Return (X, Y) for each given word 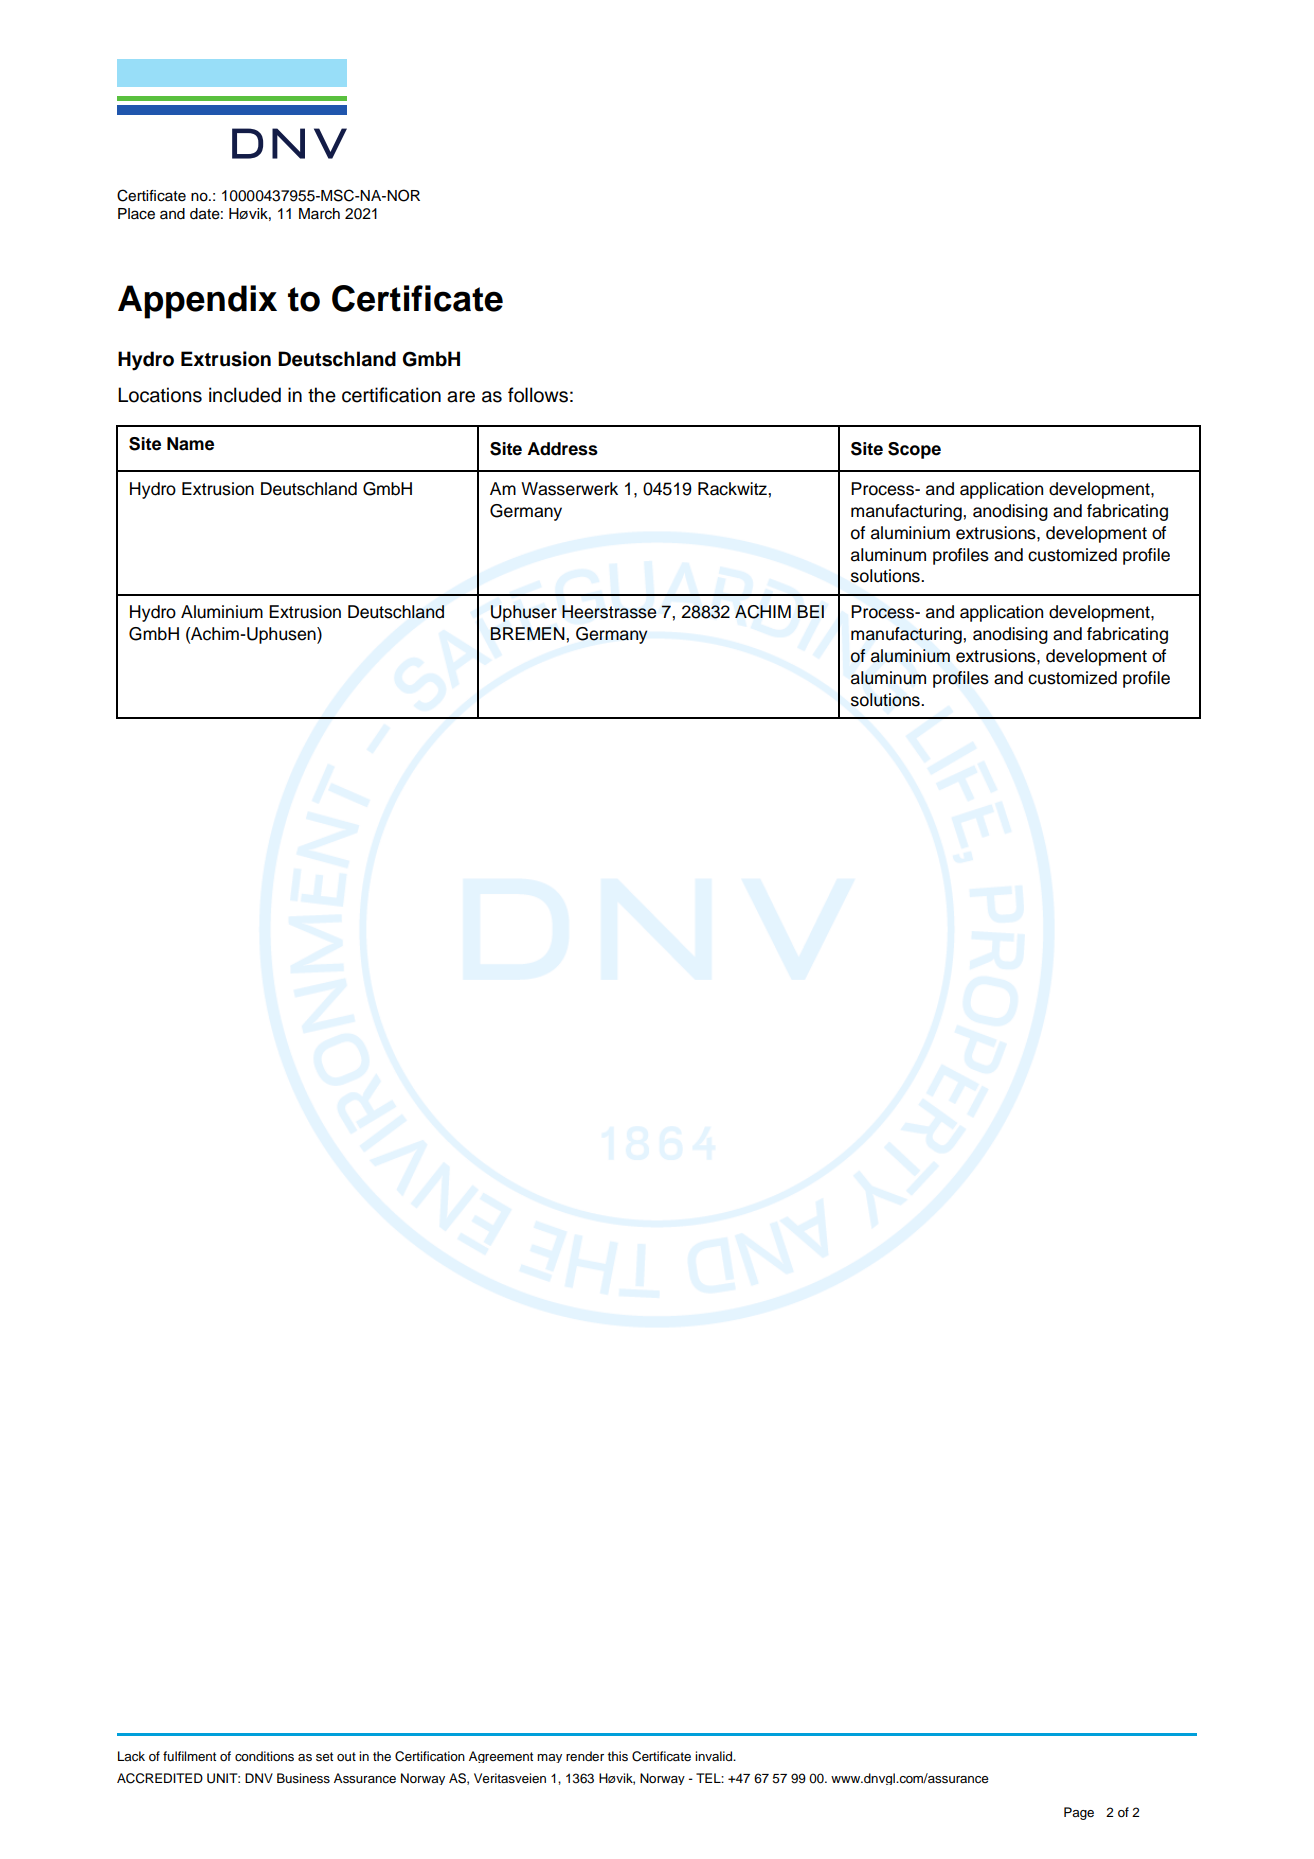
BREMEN (528, 633)
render (585, 1756)
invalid (714, 1756)
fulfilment (189, 1756)
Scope (914, 450)
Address (562, 449)
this (618, 1756)
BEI (811, 611)
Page (1079, 1813)
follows (538, 395)
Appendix (197, 302)
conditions (264, 1756)
